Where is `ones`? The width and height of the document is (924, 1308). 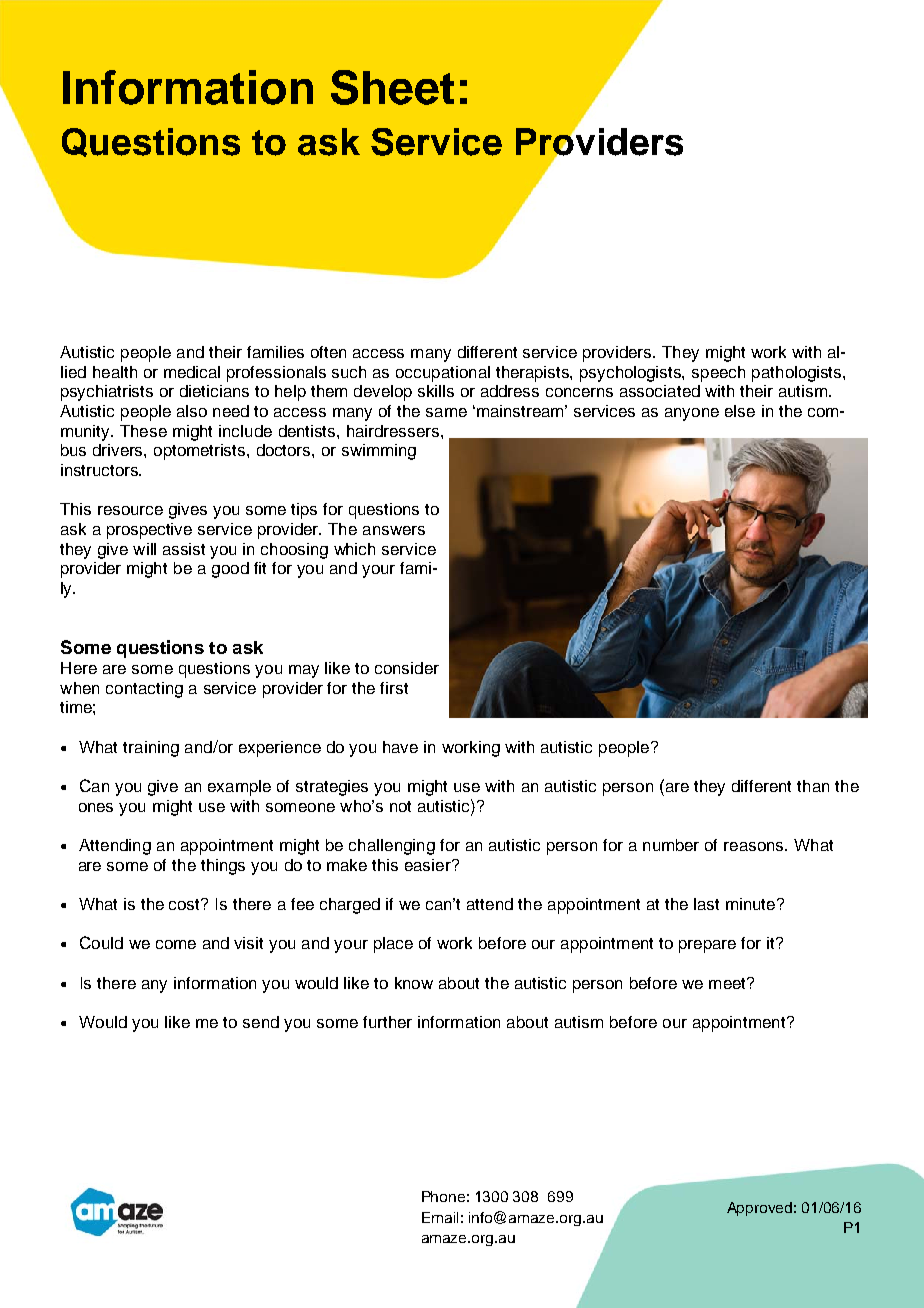 ones is located at coordinates (96, 807).
